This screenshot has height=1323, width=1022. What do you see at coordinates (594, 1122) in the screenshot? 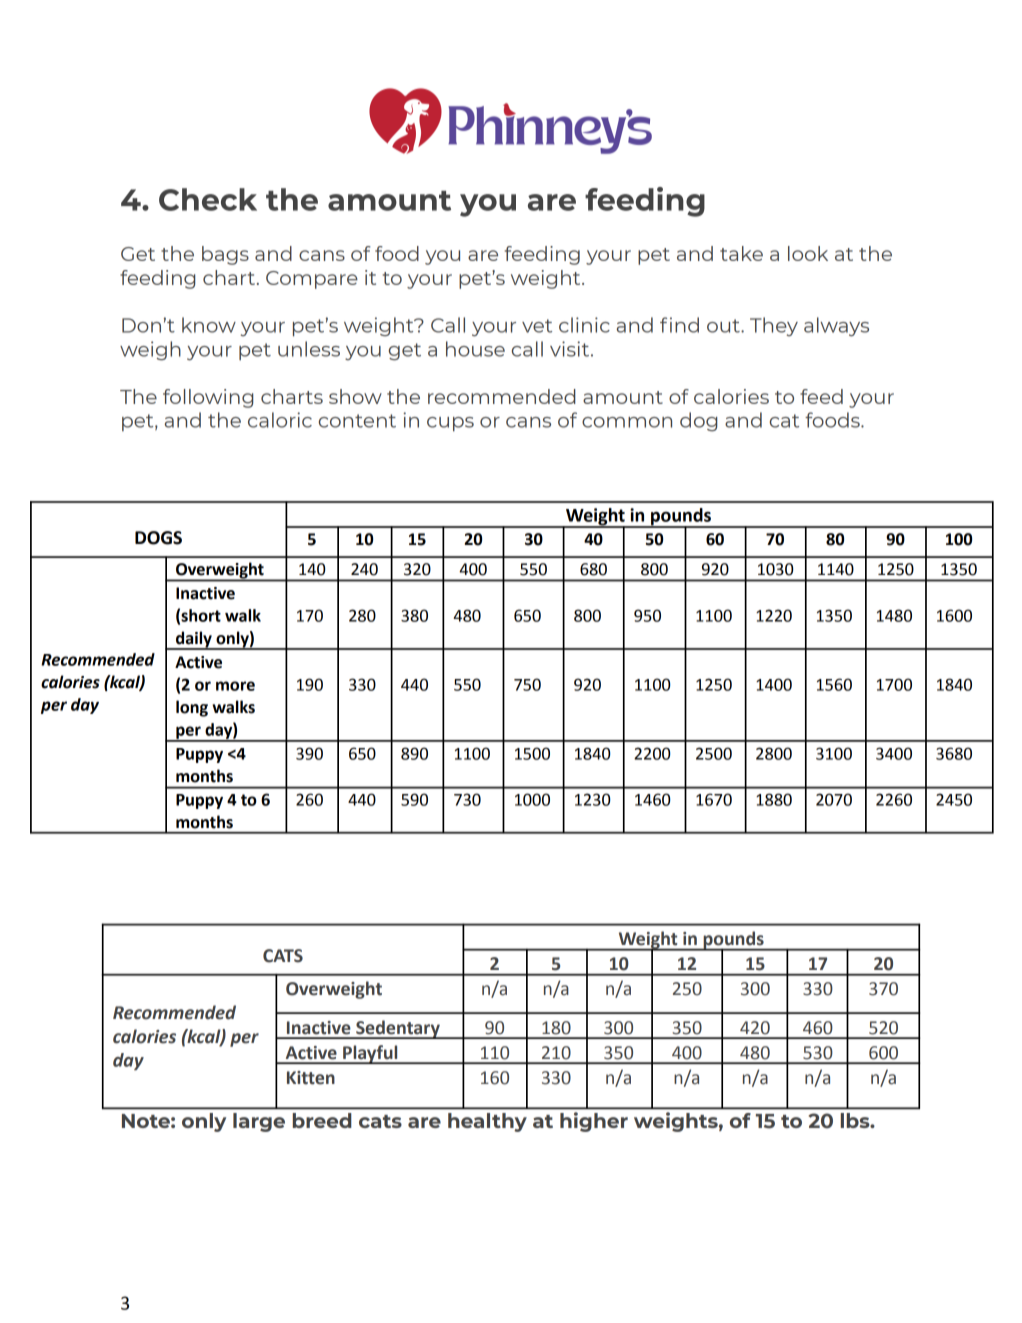
I see `higher` at bounding box center [594, 1122].
